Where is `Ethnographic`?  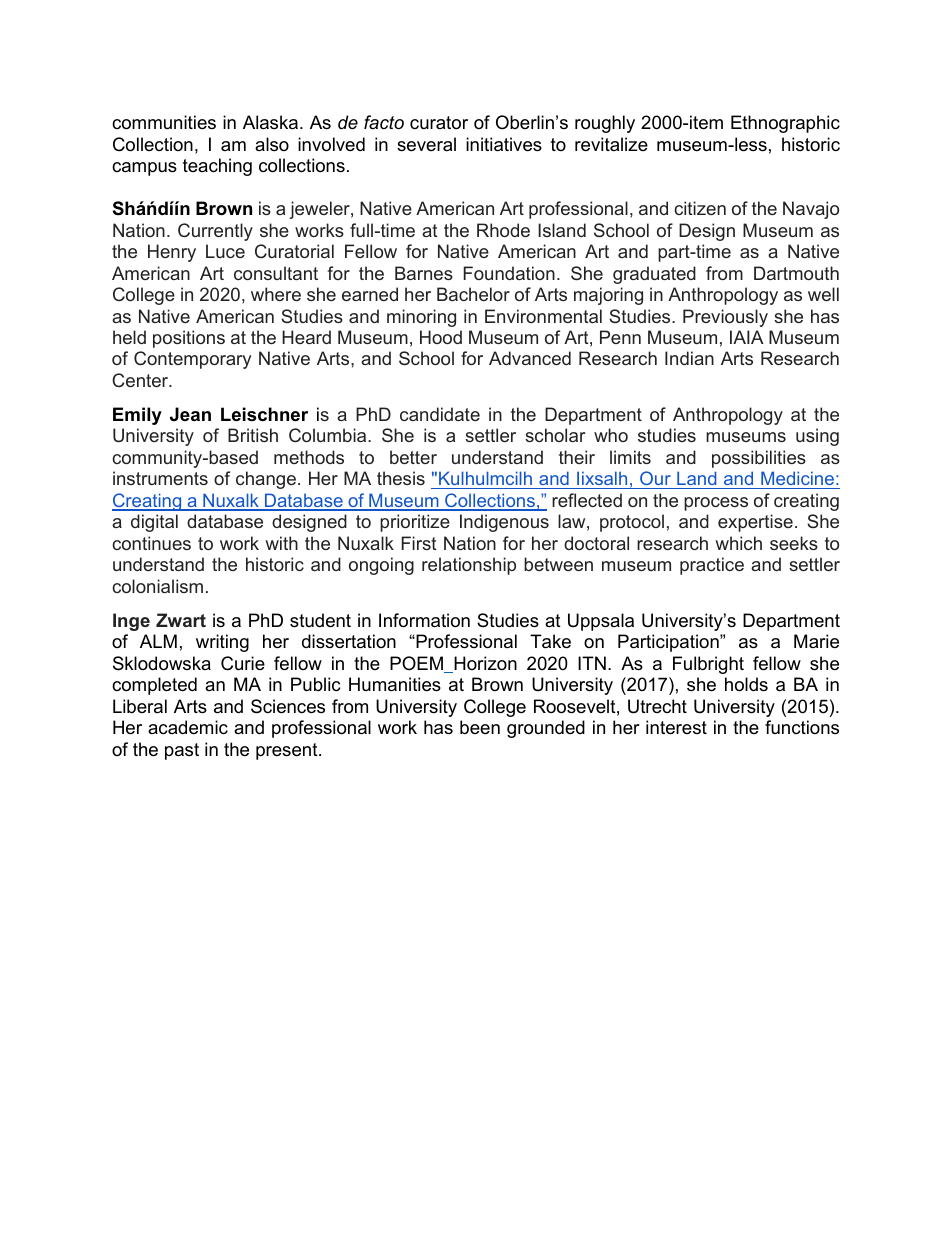 Ethnographic is located at coordinates (785, 124).
